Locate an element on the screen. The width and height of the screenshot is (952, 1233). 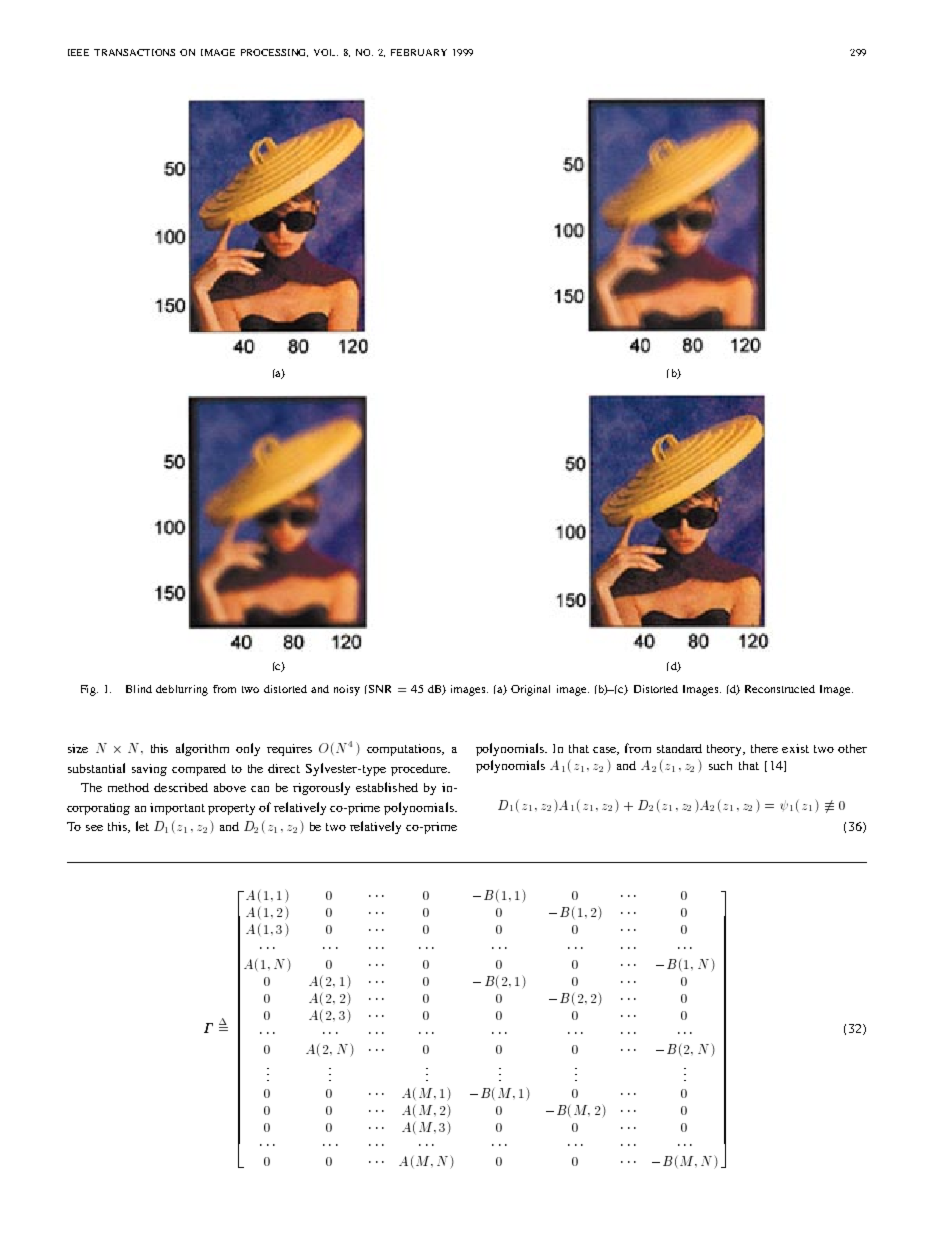
TRANSACTIONS is located at coordinates (134, 52).
